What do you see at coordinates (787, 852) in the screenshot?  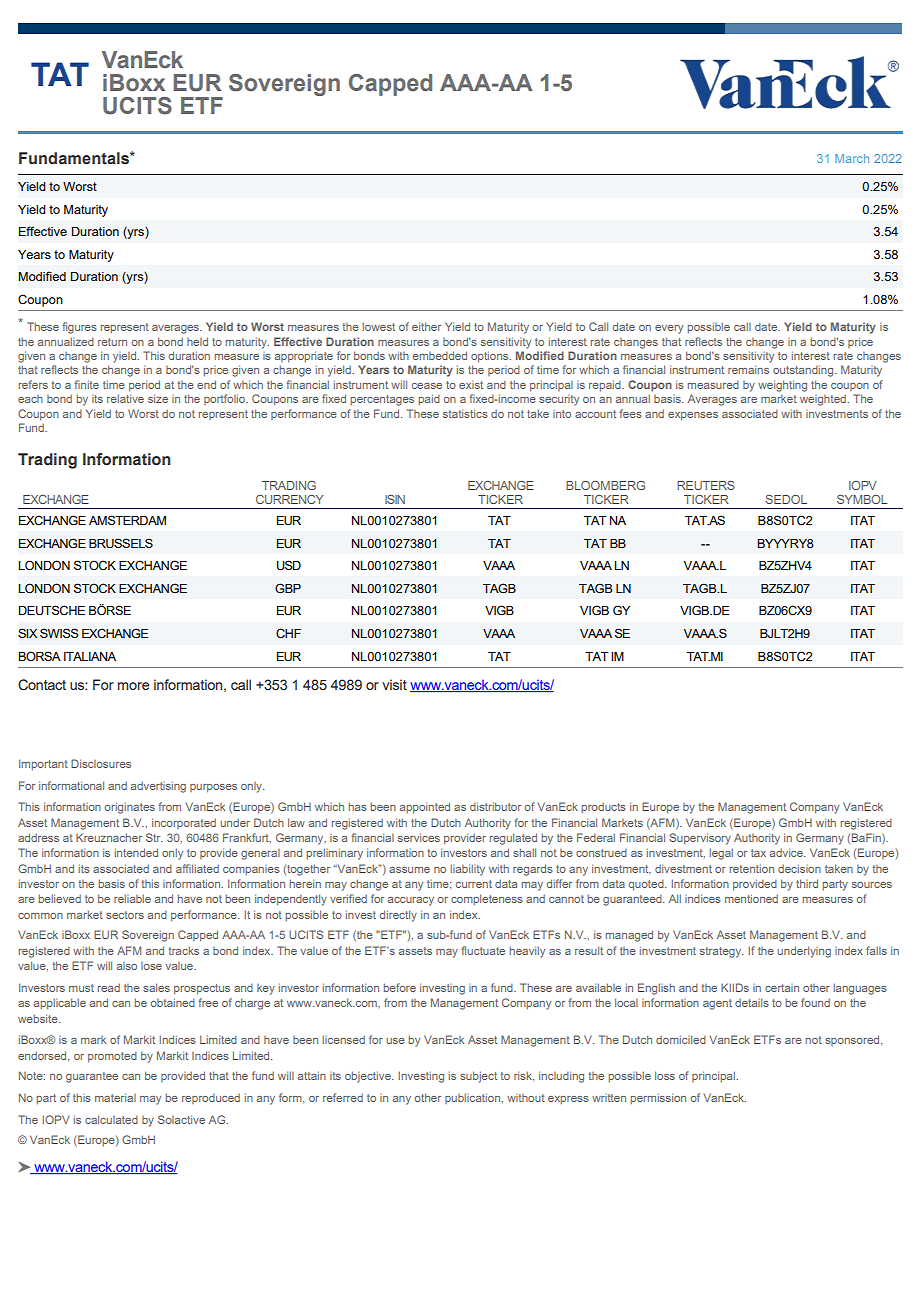 I see `advice` at bounding box center [787, 852].
